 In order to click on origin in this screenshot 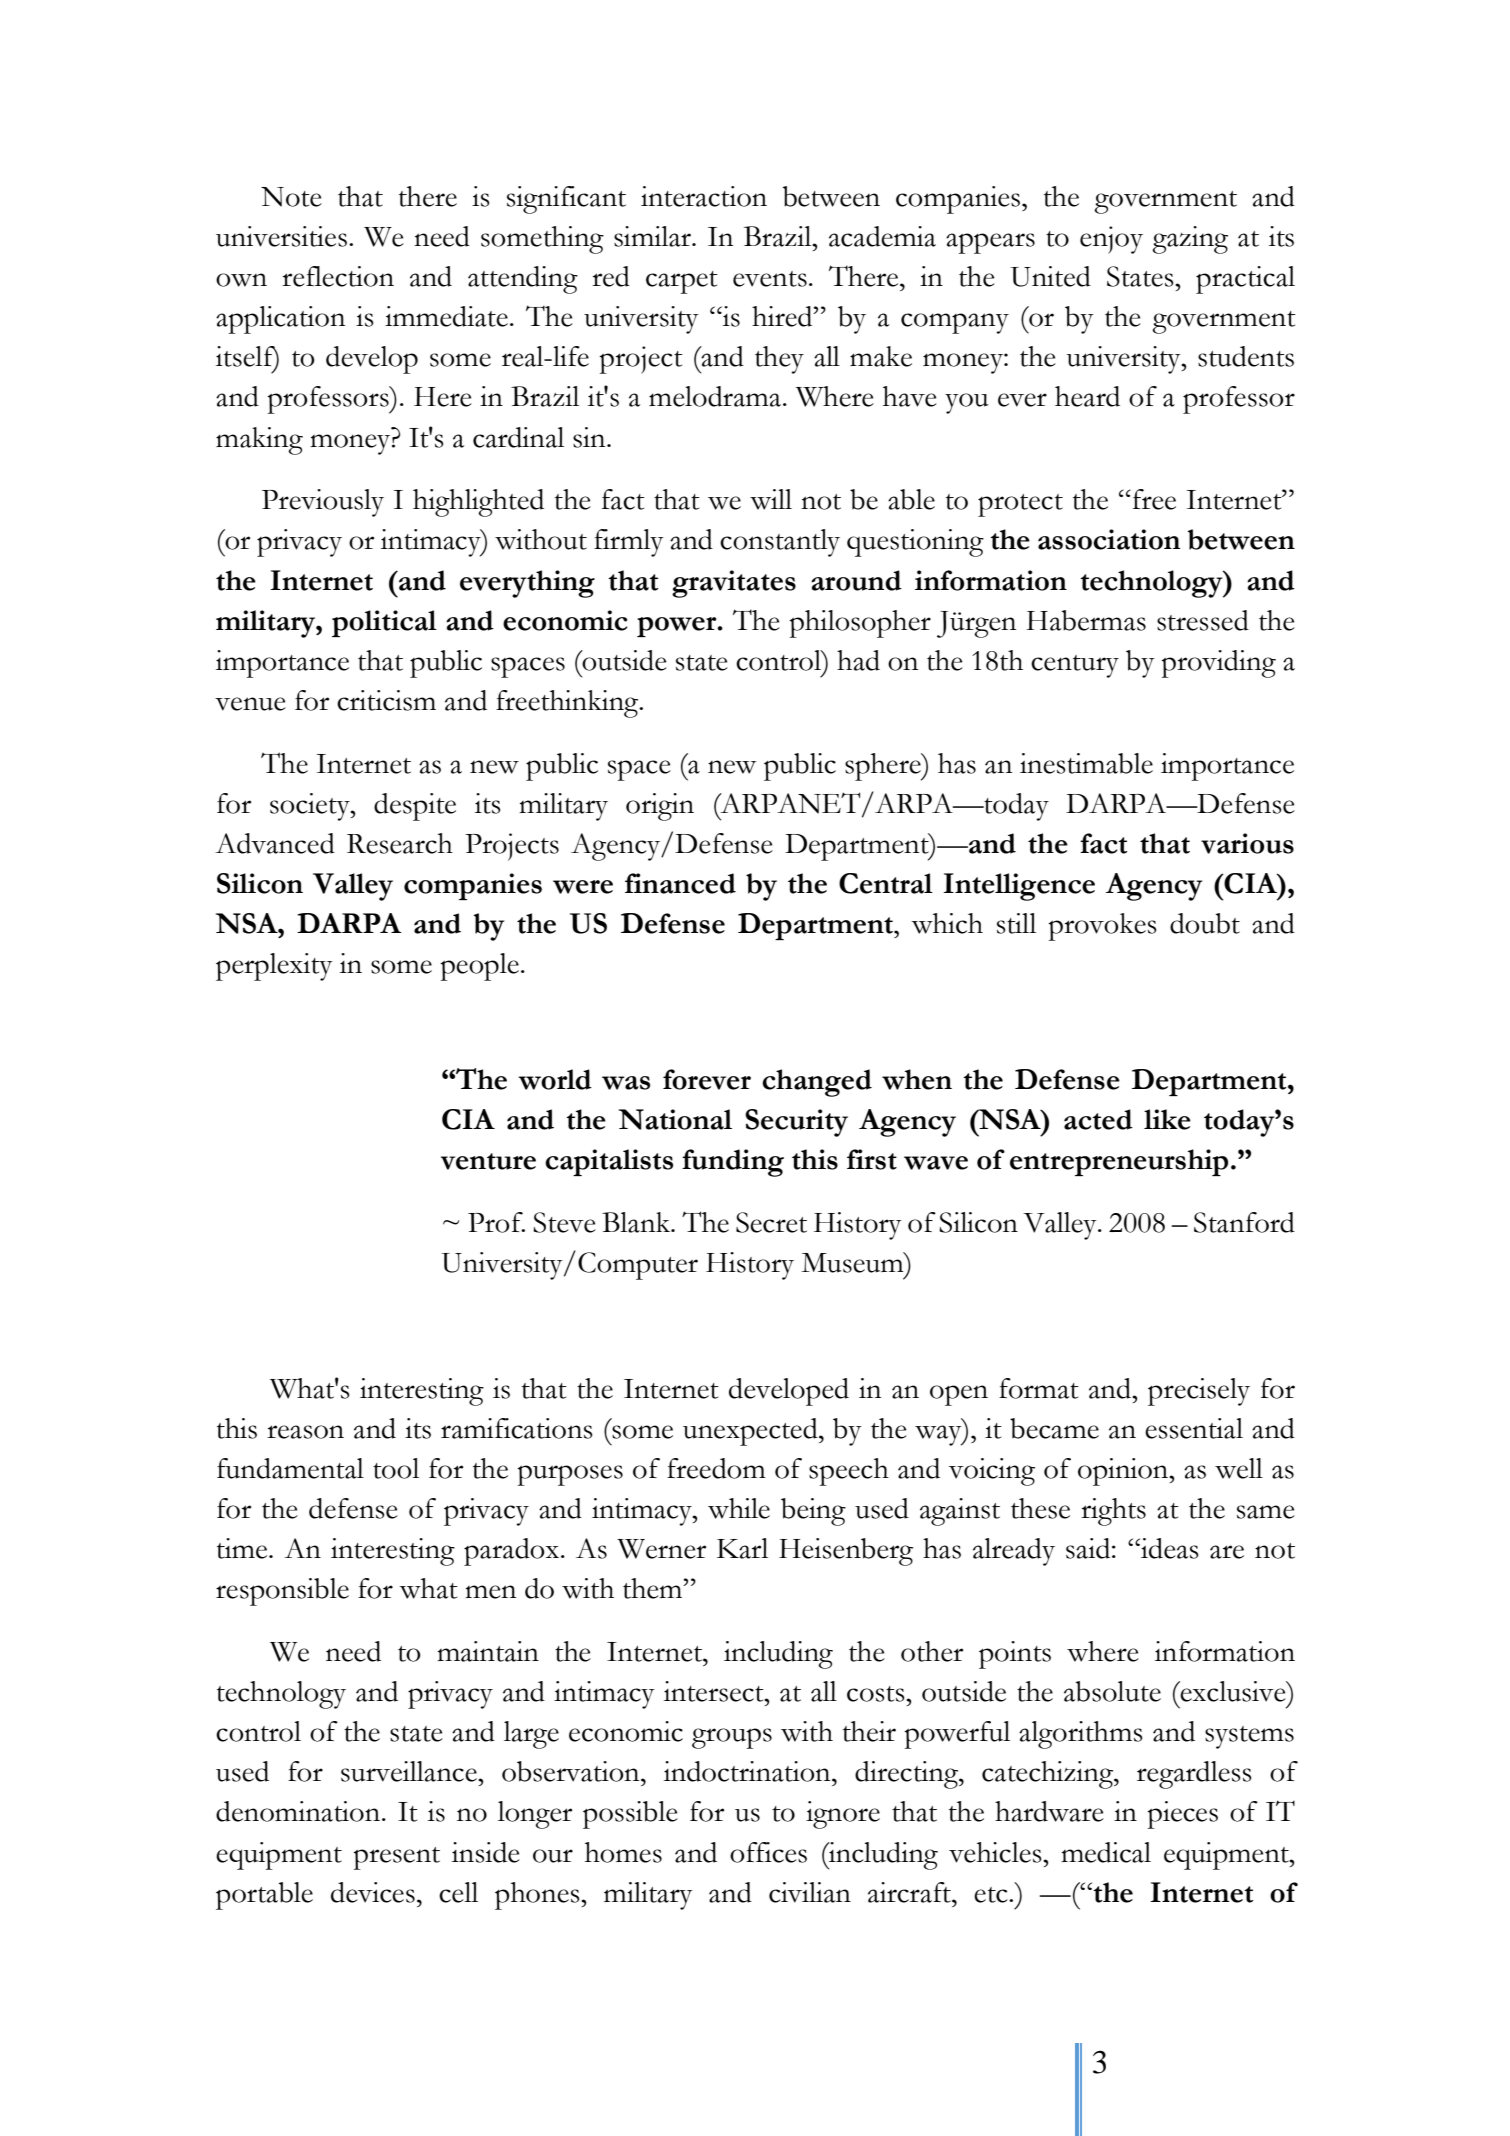, I will do `click(660, 807)`.
